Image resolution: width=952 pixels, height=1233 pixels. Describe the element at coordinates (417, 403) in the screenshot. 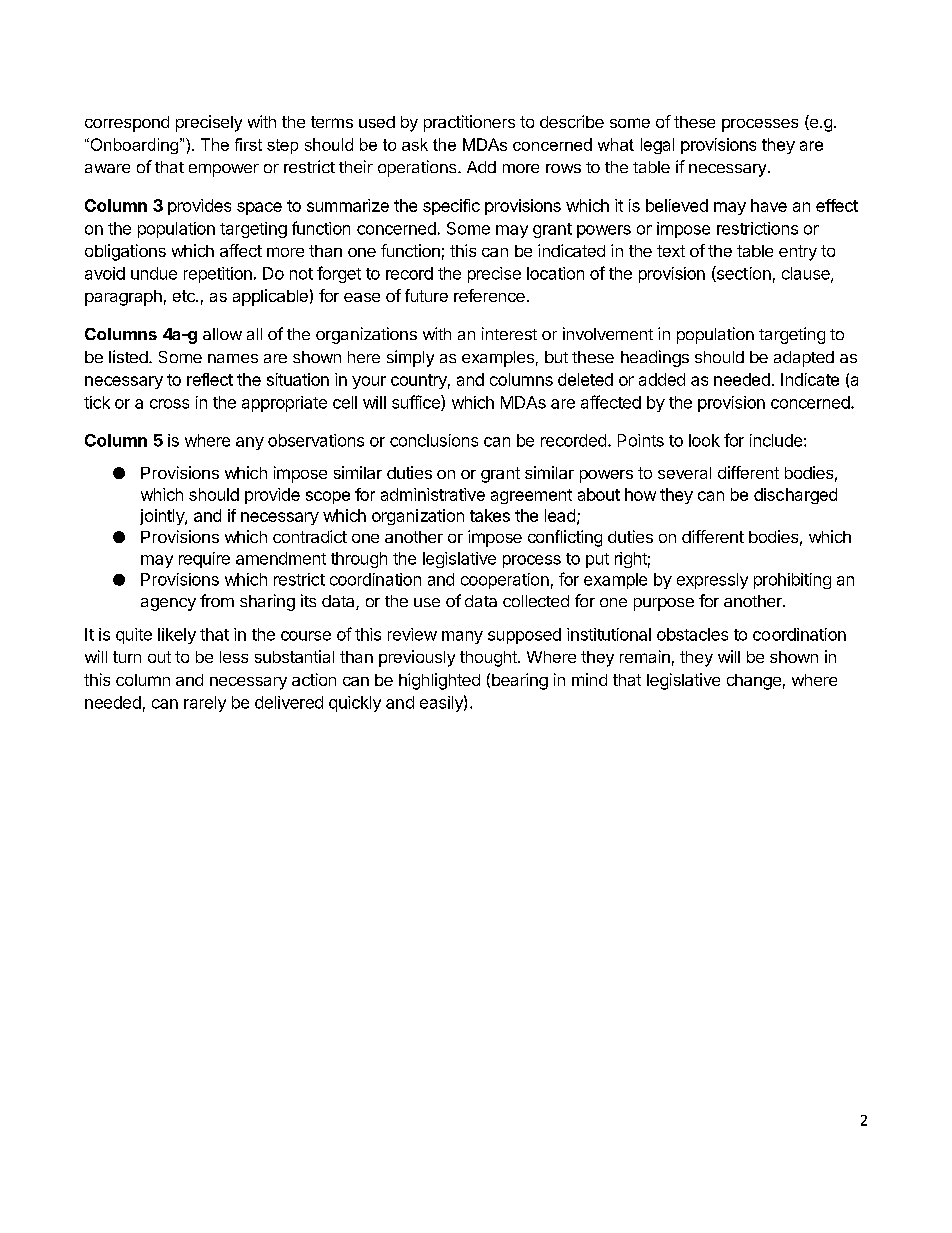

I see `suffice` at that location.
